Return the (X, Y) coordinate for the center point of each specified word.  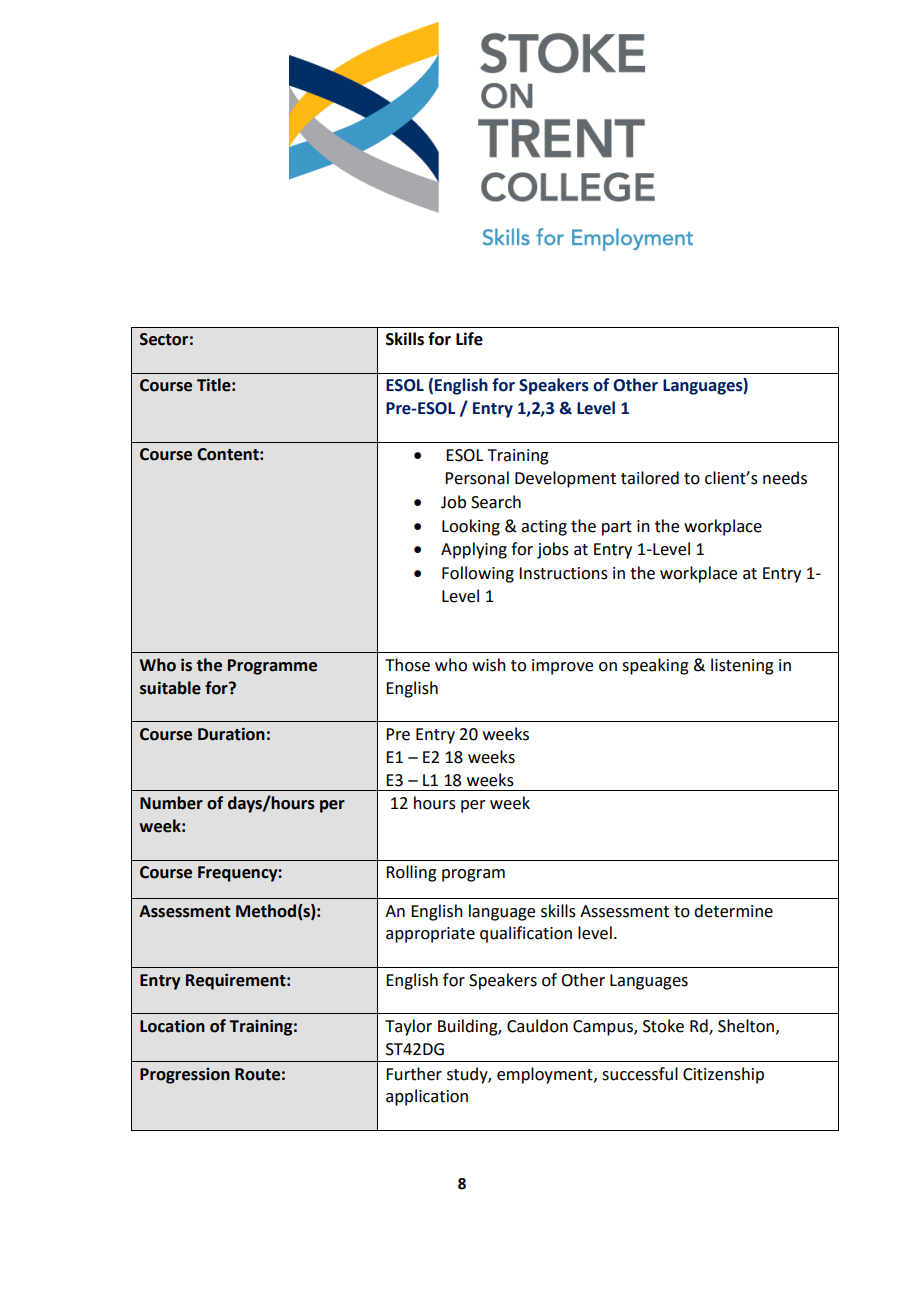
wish (489, 665)
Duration (231, 734)
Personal (477, 478)
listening (742, 666)
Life (469, 339)
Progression (185, 1076)
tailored (650, 478)
